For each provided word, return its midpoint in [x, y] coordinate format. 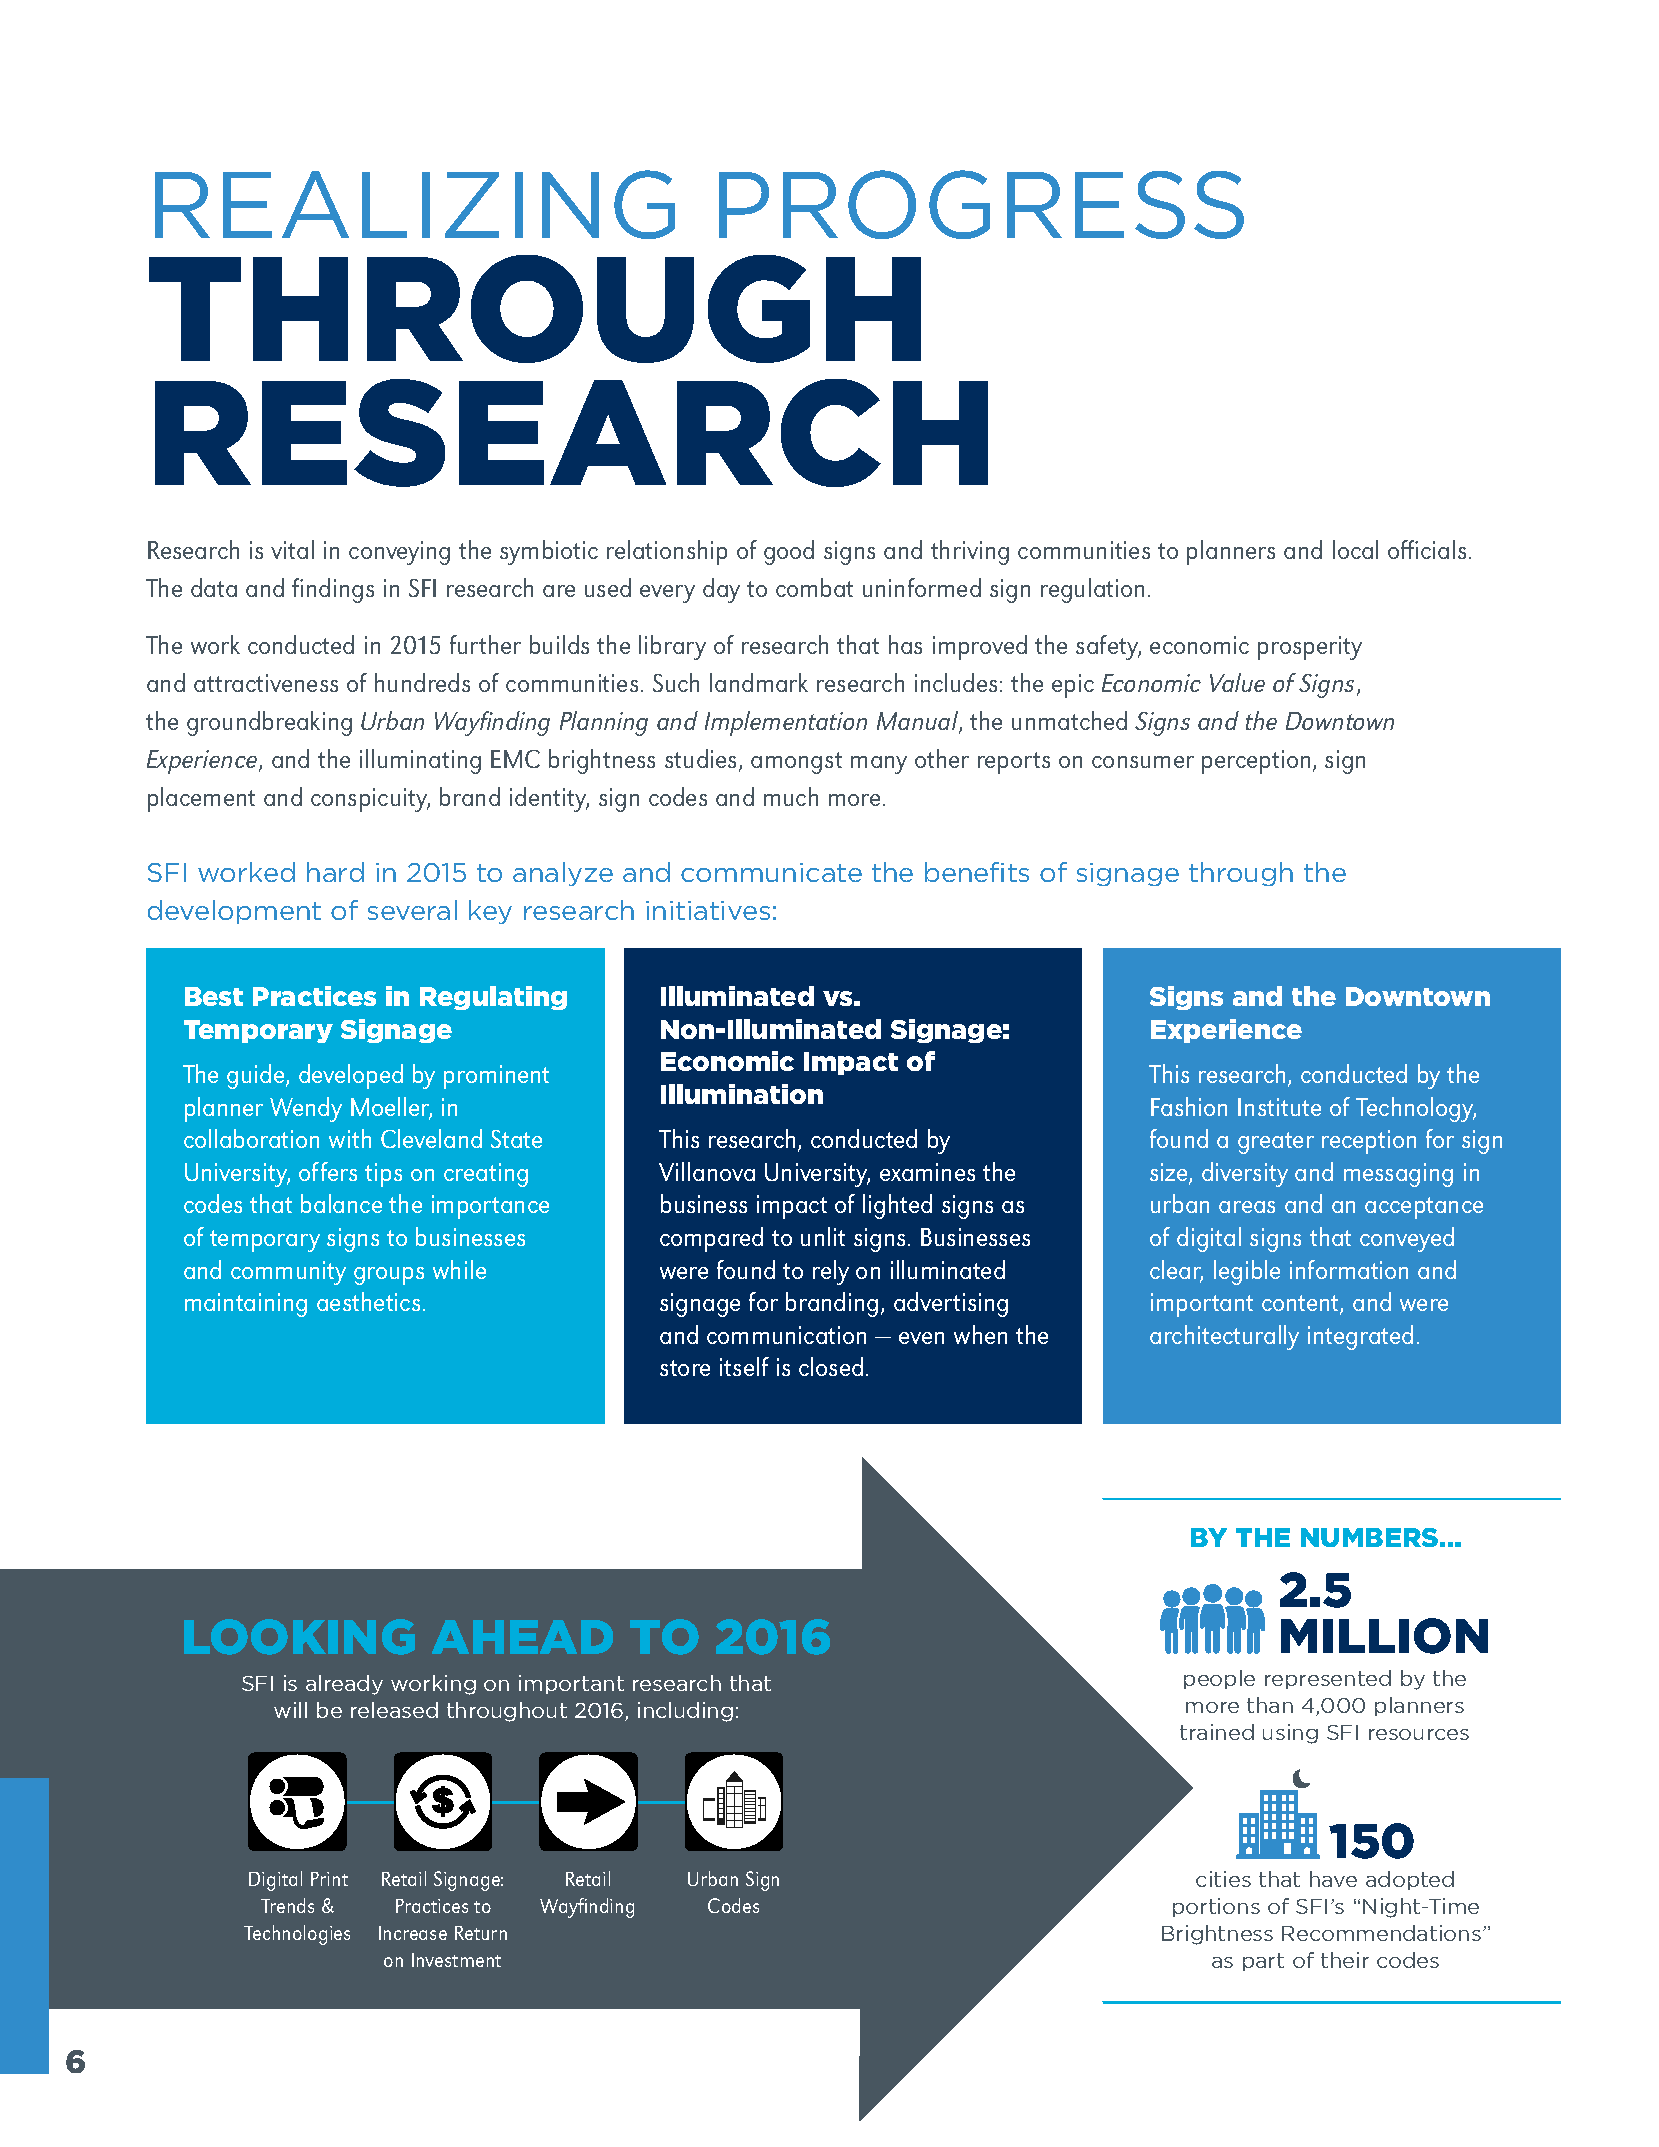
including [685, 1712]
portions [1216, 1907]
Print [329, 1879]
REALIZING [415, 204]
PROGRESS [981, 204]
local [1355, 549]
